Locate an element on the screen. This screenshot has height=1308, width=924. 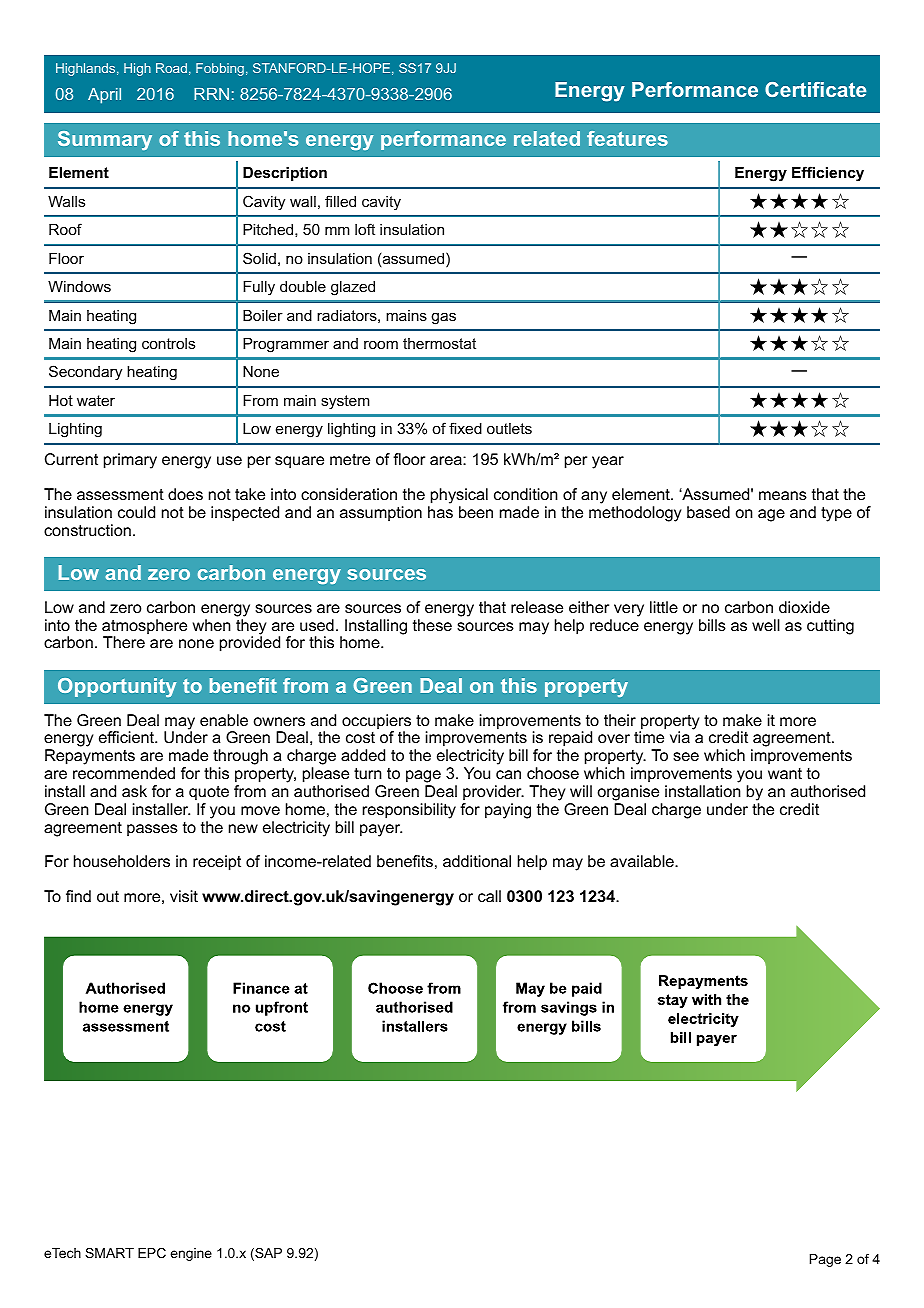
engine is located at coordinates (191, 1254).
